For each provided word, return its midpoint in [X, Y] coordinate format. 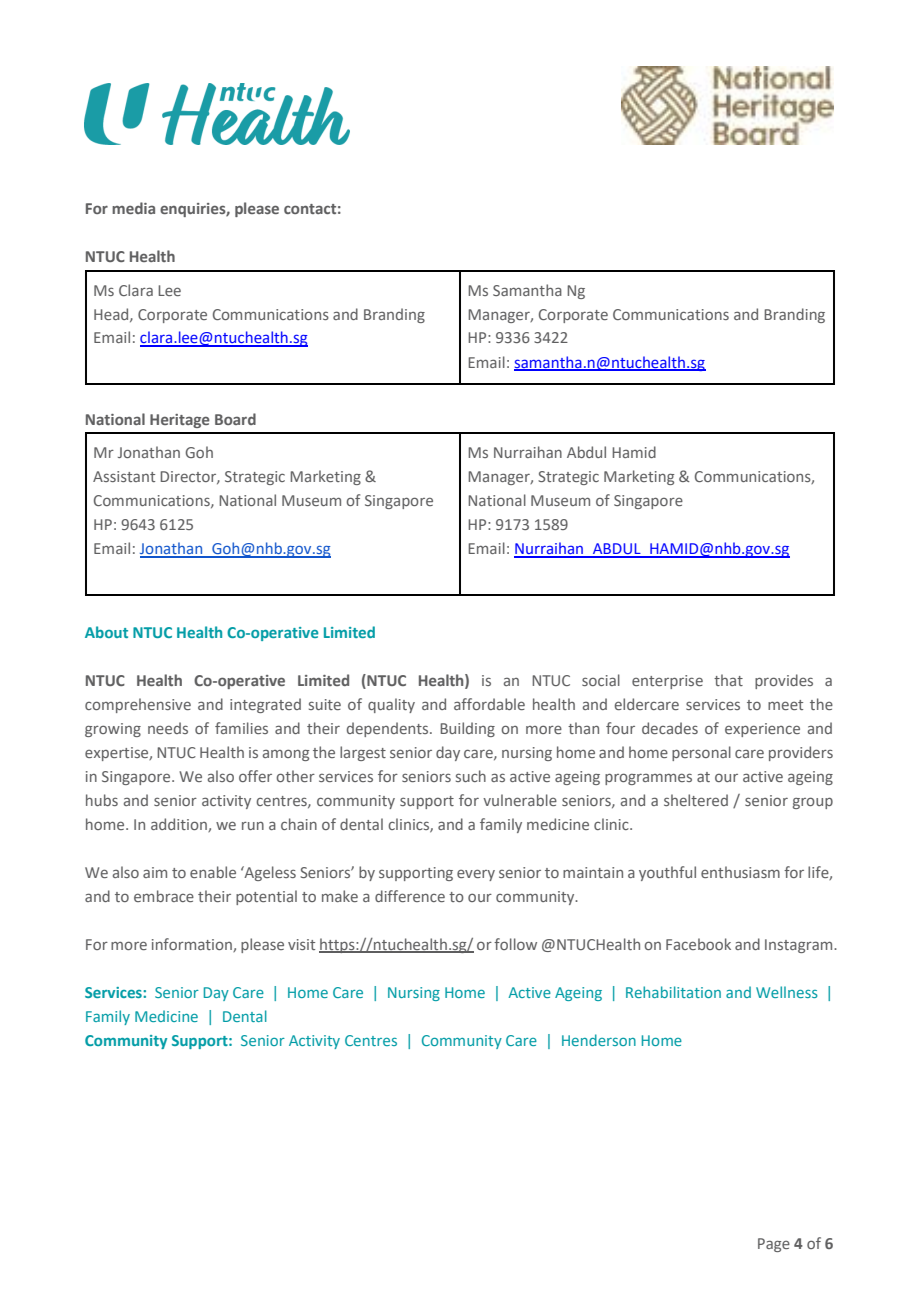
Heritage [180, 421]
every [476, 875]
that [728, 680]
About [106, 632]
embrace [164, 896]
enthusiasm [740, 872]
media [133, 208]
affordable [489, 704]
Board [235, 419]
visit [301, 944]
